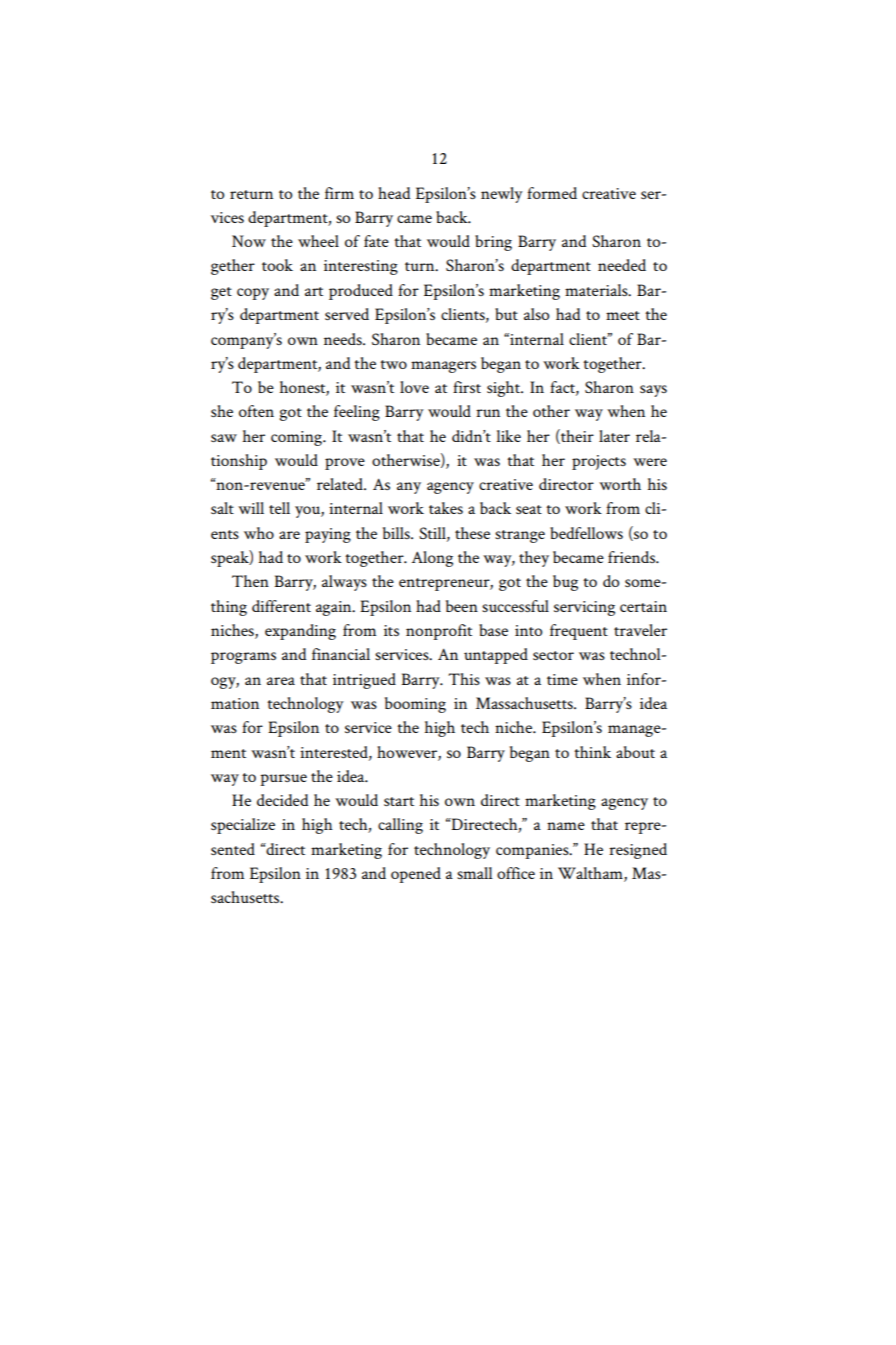  What do you see at coordinates (281, 681) in the screenshot?
I see `area` at bounding box center [281, 681].
